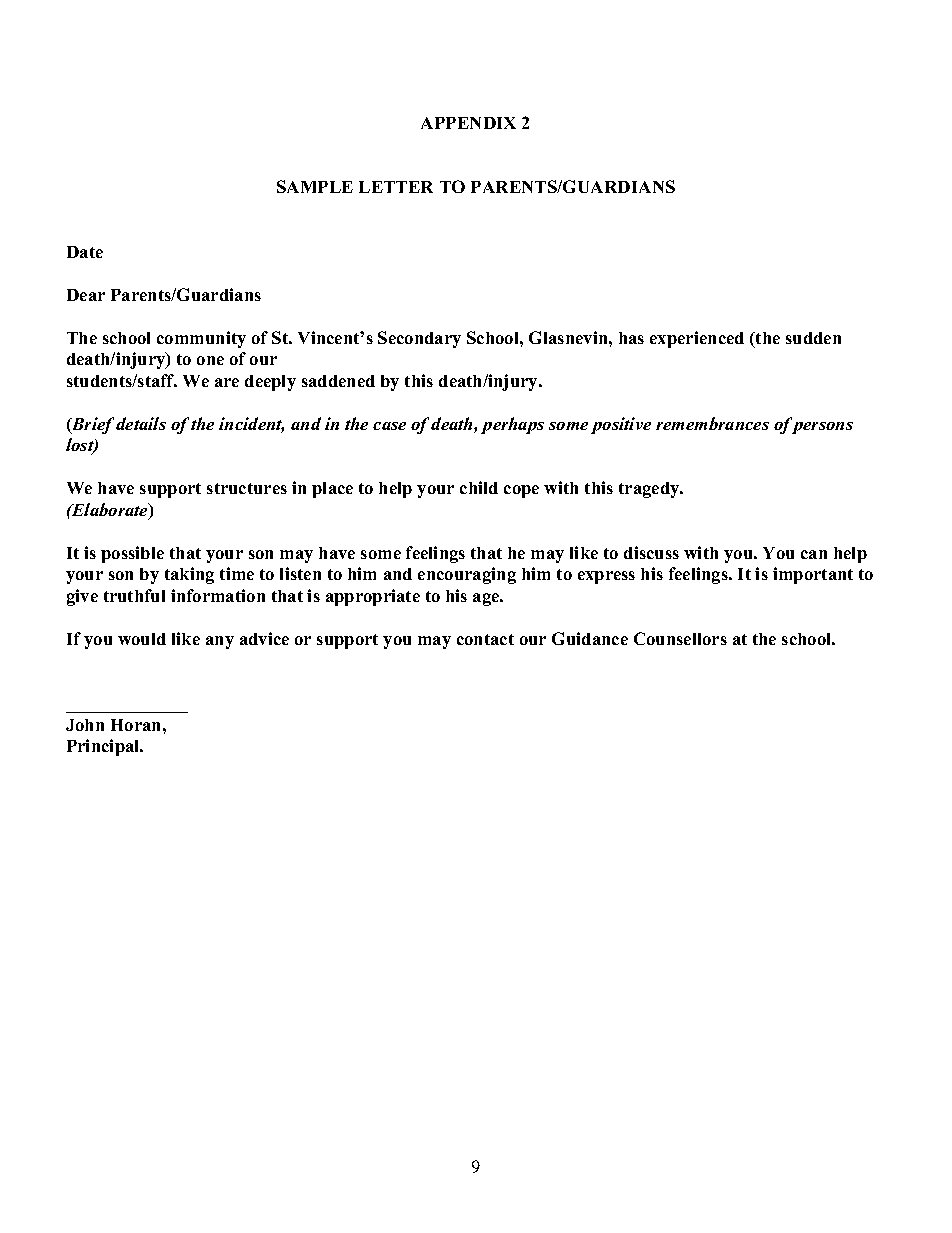 This document has width=952, height=1233. I want to click on experienced, so click(697, 339).
